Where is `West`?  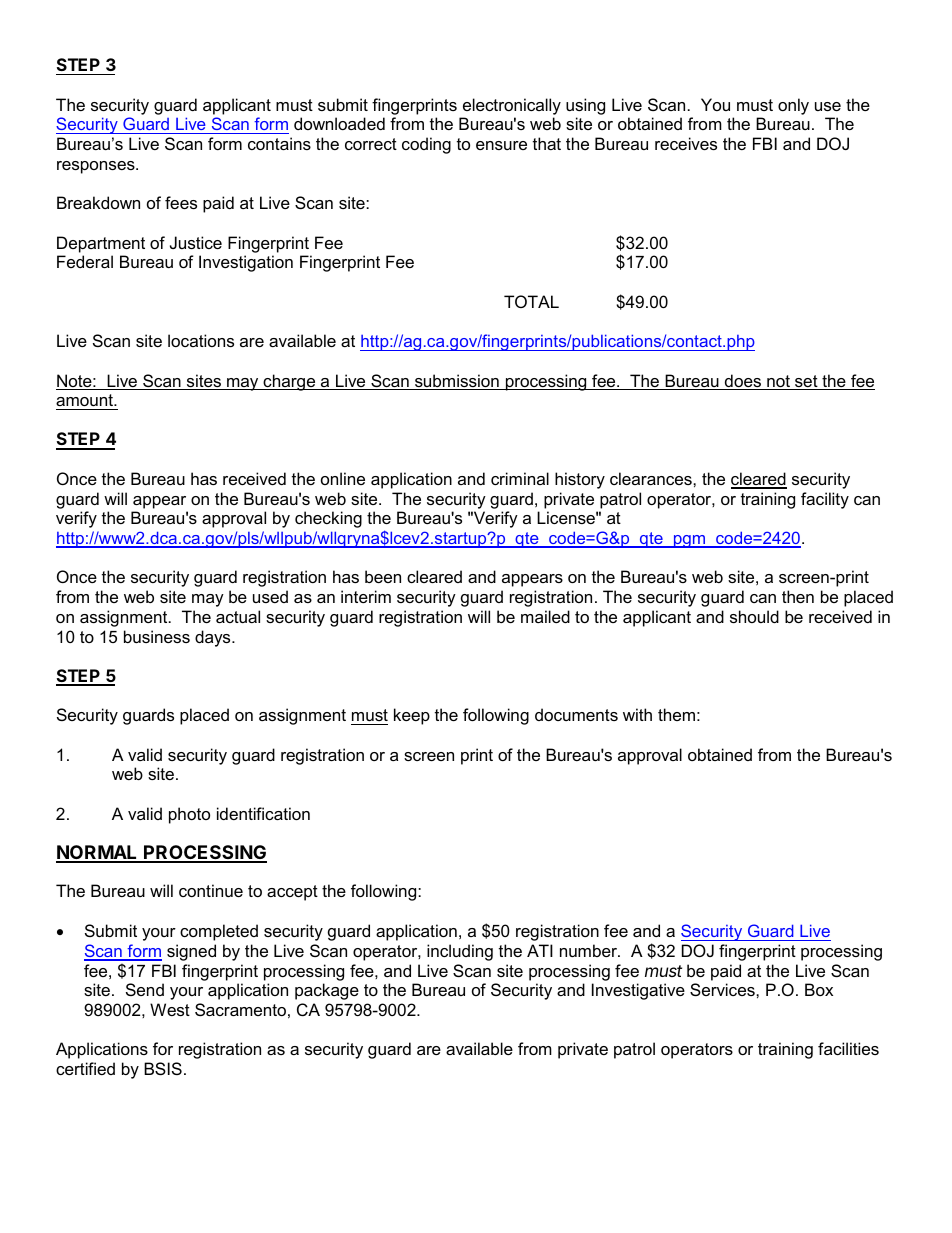 West is located at coordinates (170, 1009).
